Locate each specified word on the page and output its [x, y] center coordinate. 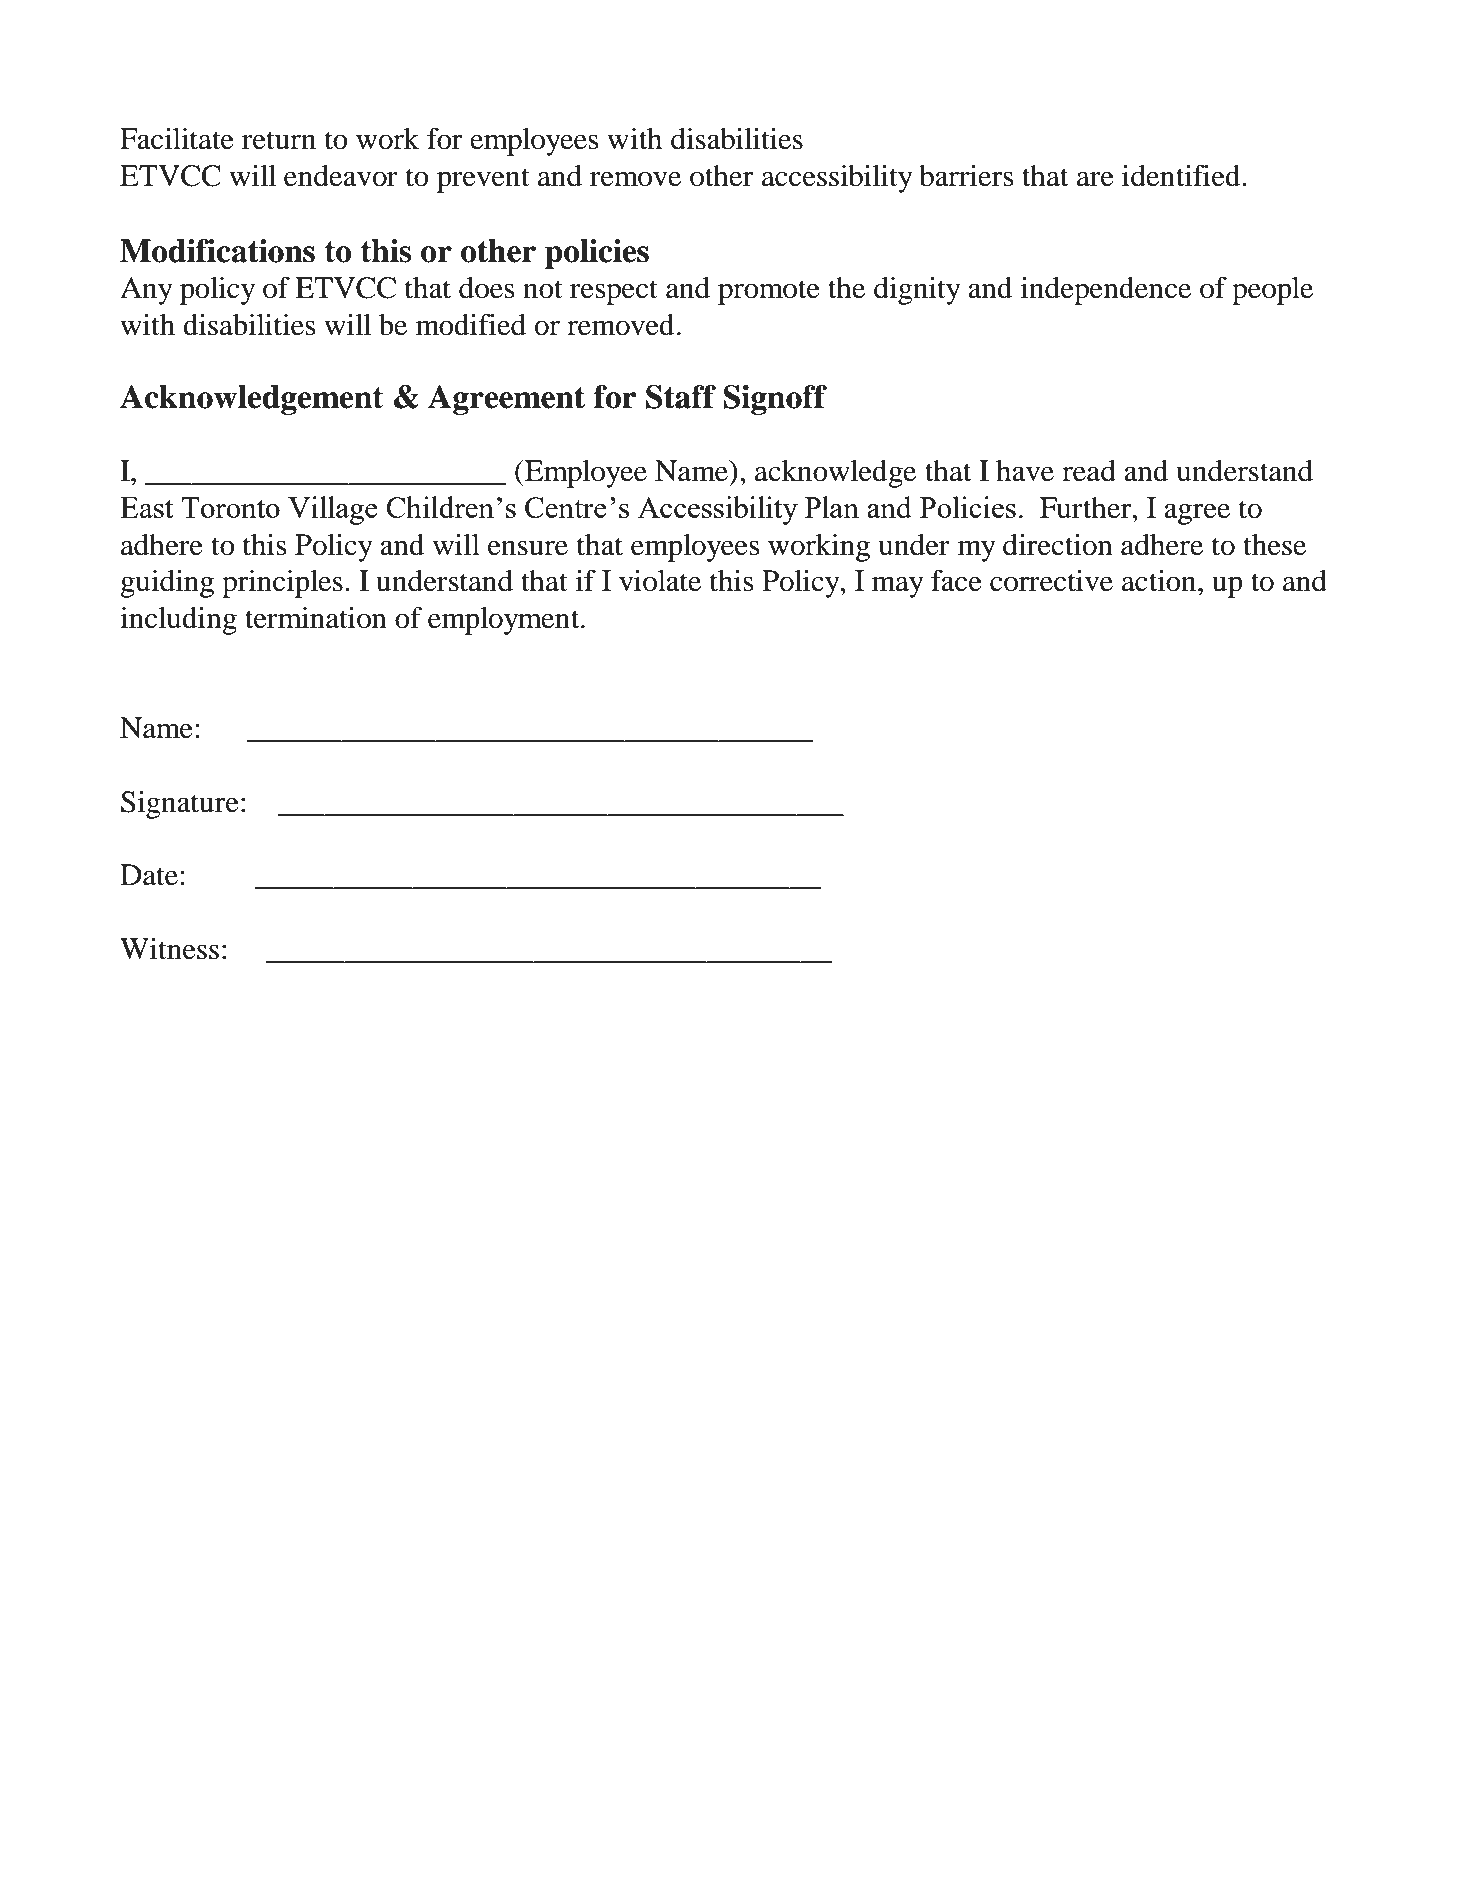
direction [1058, 545]
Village [333, 510]
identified [1182, 176]
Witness [169, 949]
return [279, 140]
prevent [483, 180]
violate [660, 581]
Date [150, 875]
